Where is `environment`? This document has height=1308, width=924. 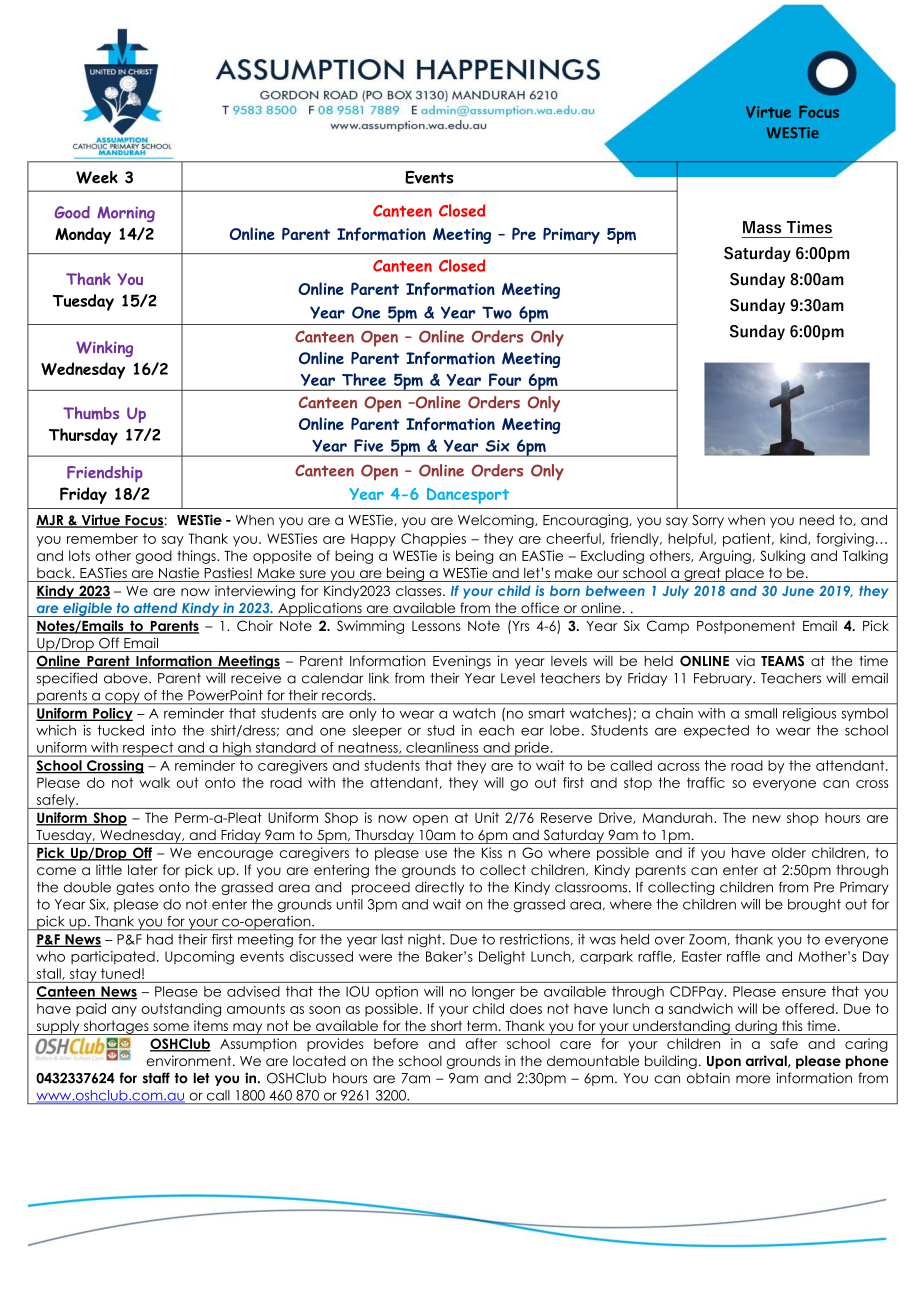 environment is located at coordinates (190, 1060).
